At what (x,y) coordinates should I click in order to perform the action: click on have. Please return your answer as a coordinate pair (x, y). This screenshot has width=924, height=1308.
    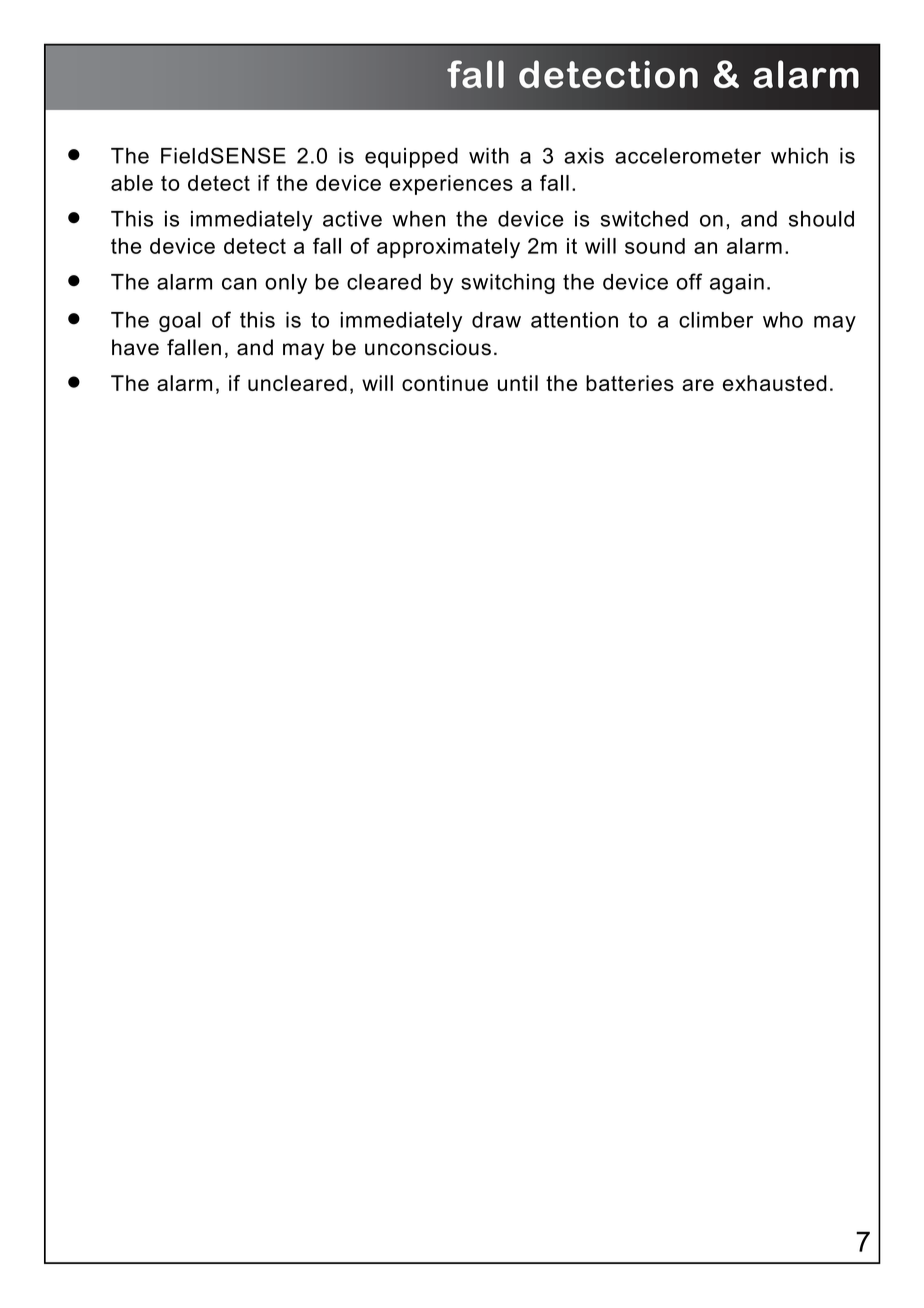
    Looking at the image, I should click on (135, 347).
